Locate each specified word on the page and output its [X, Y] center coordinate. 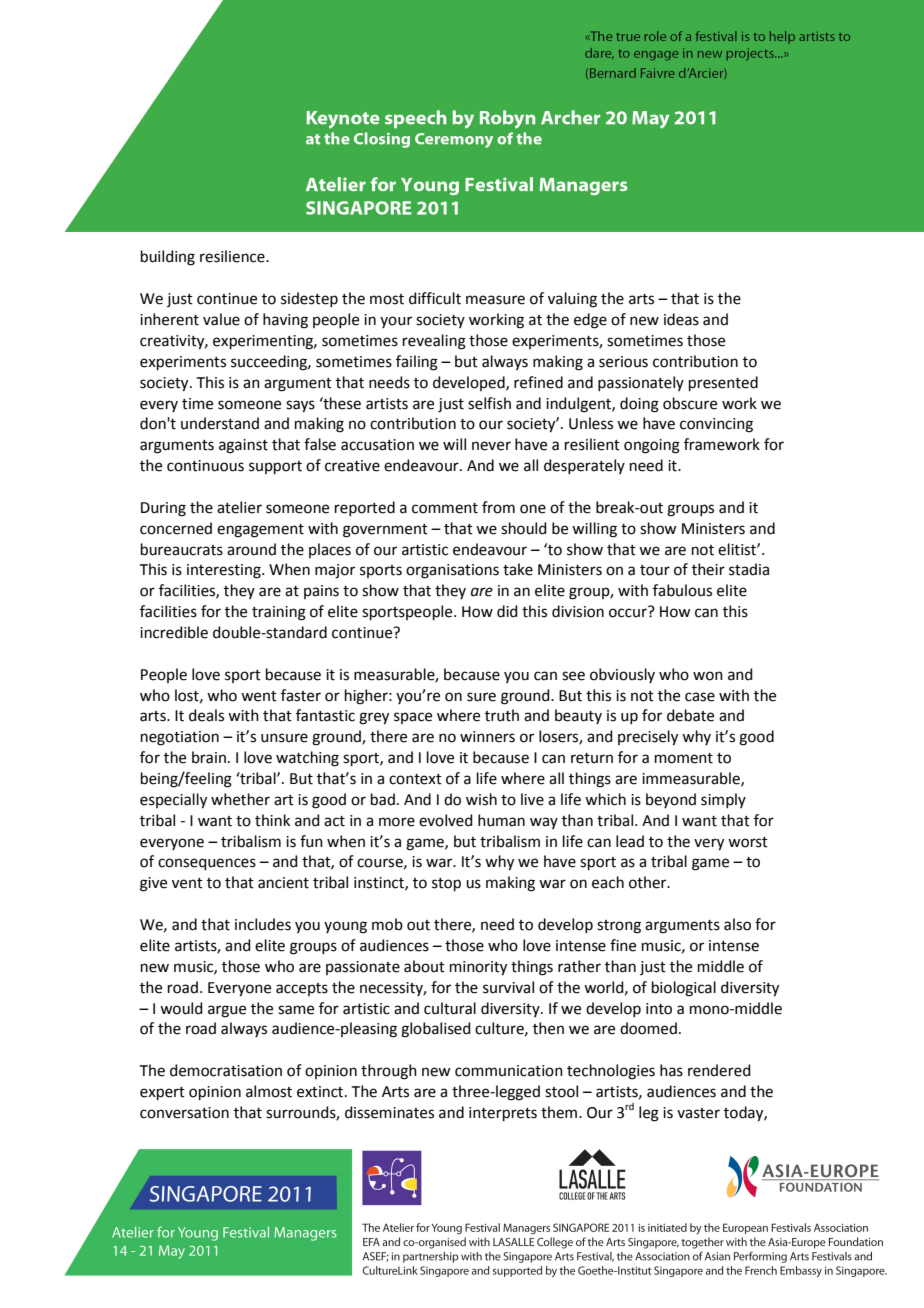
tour [655, 570]
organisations [452, 571]
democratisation [226, 1070]
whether [240, 799]
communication [509, 1071]
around [251, 549]
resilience [233, 256]
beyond [671, 800]
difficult [435, 298]
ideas [681, 319]
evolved [446, 820]
